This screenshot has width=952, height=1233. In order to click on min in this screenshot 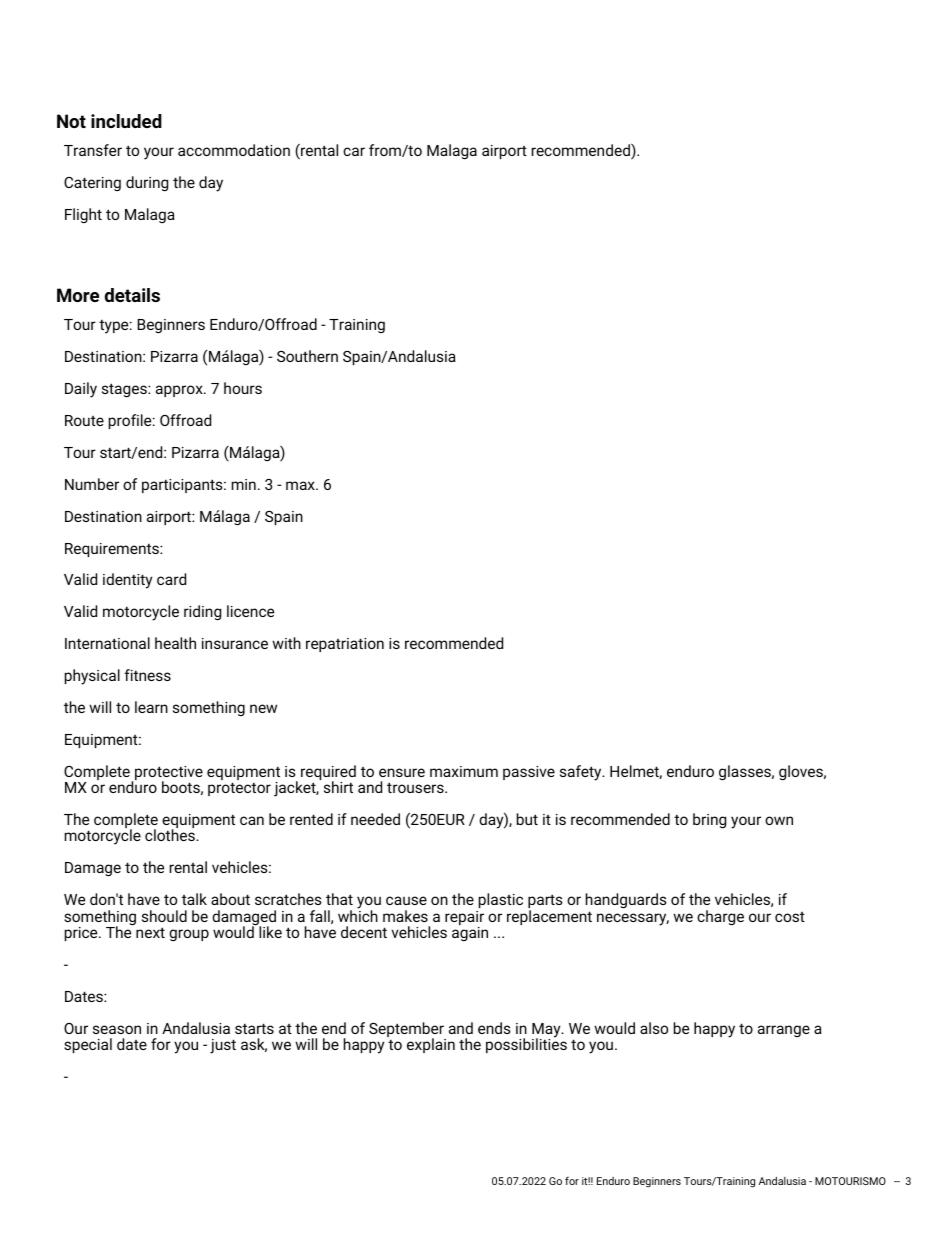, I will do `click(244, 484)`.
